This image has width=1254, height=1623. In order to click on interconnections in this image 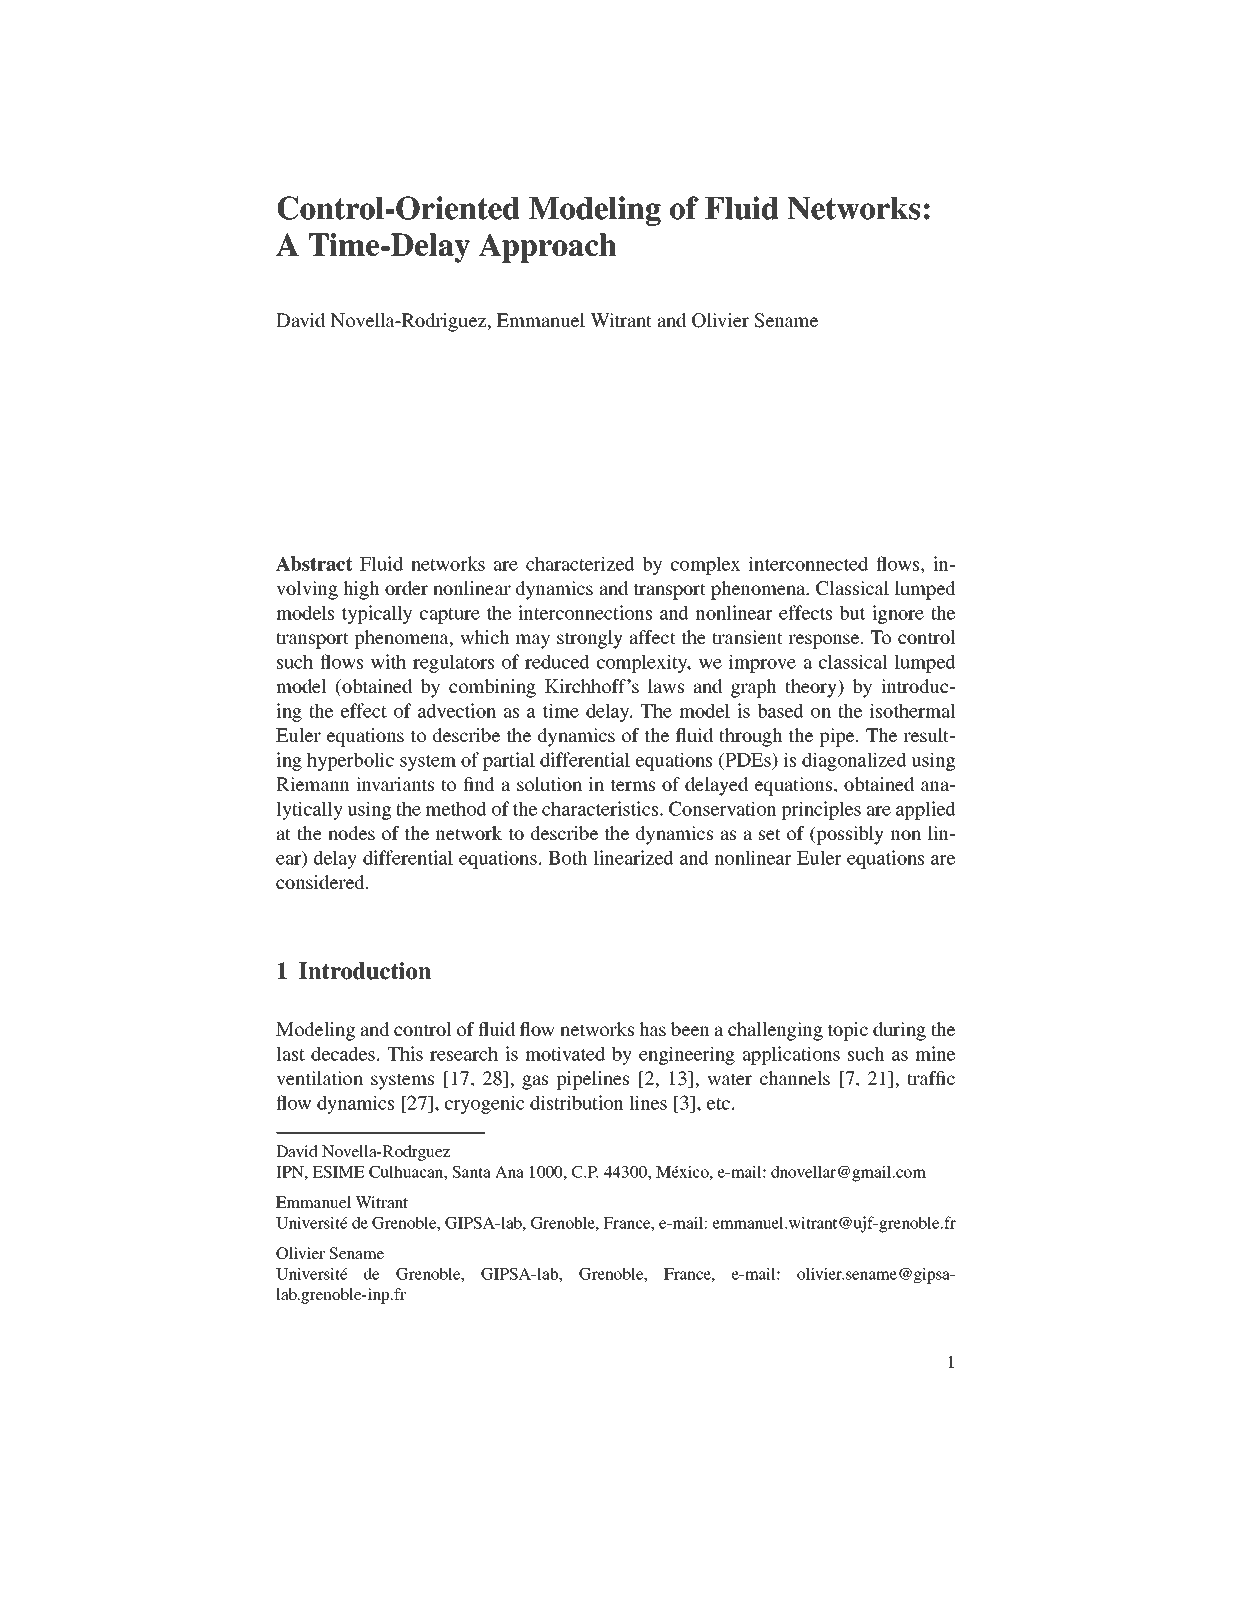, I will do `click(585, 612)`.
